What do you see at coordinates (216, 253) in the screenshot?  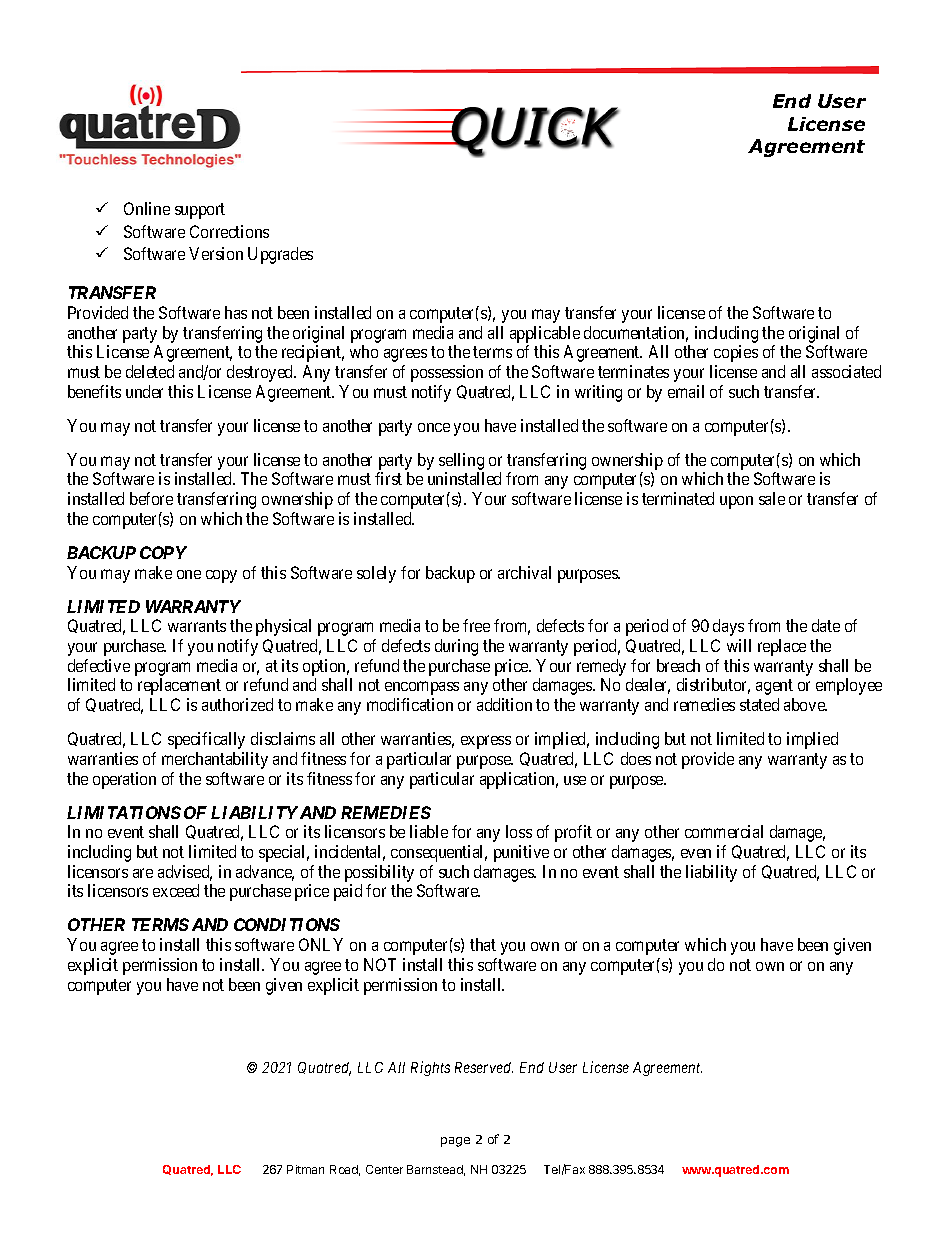 I see `Version` at bounding box center [216, 253].
